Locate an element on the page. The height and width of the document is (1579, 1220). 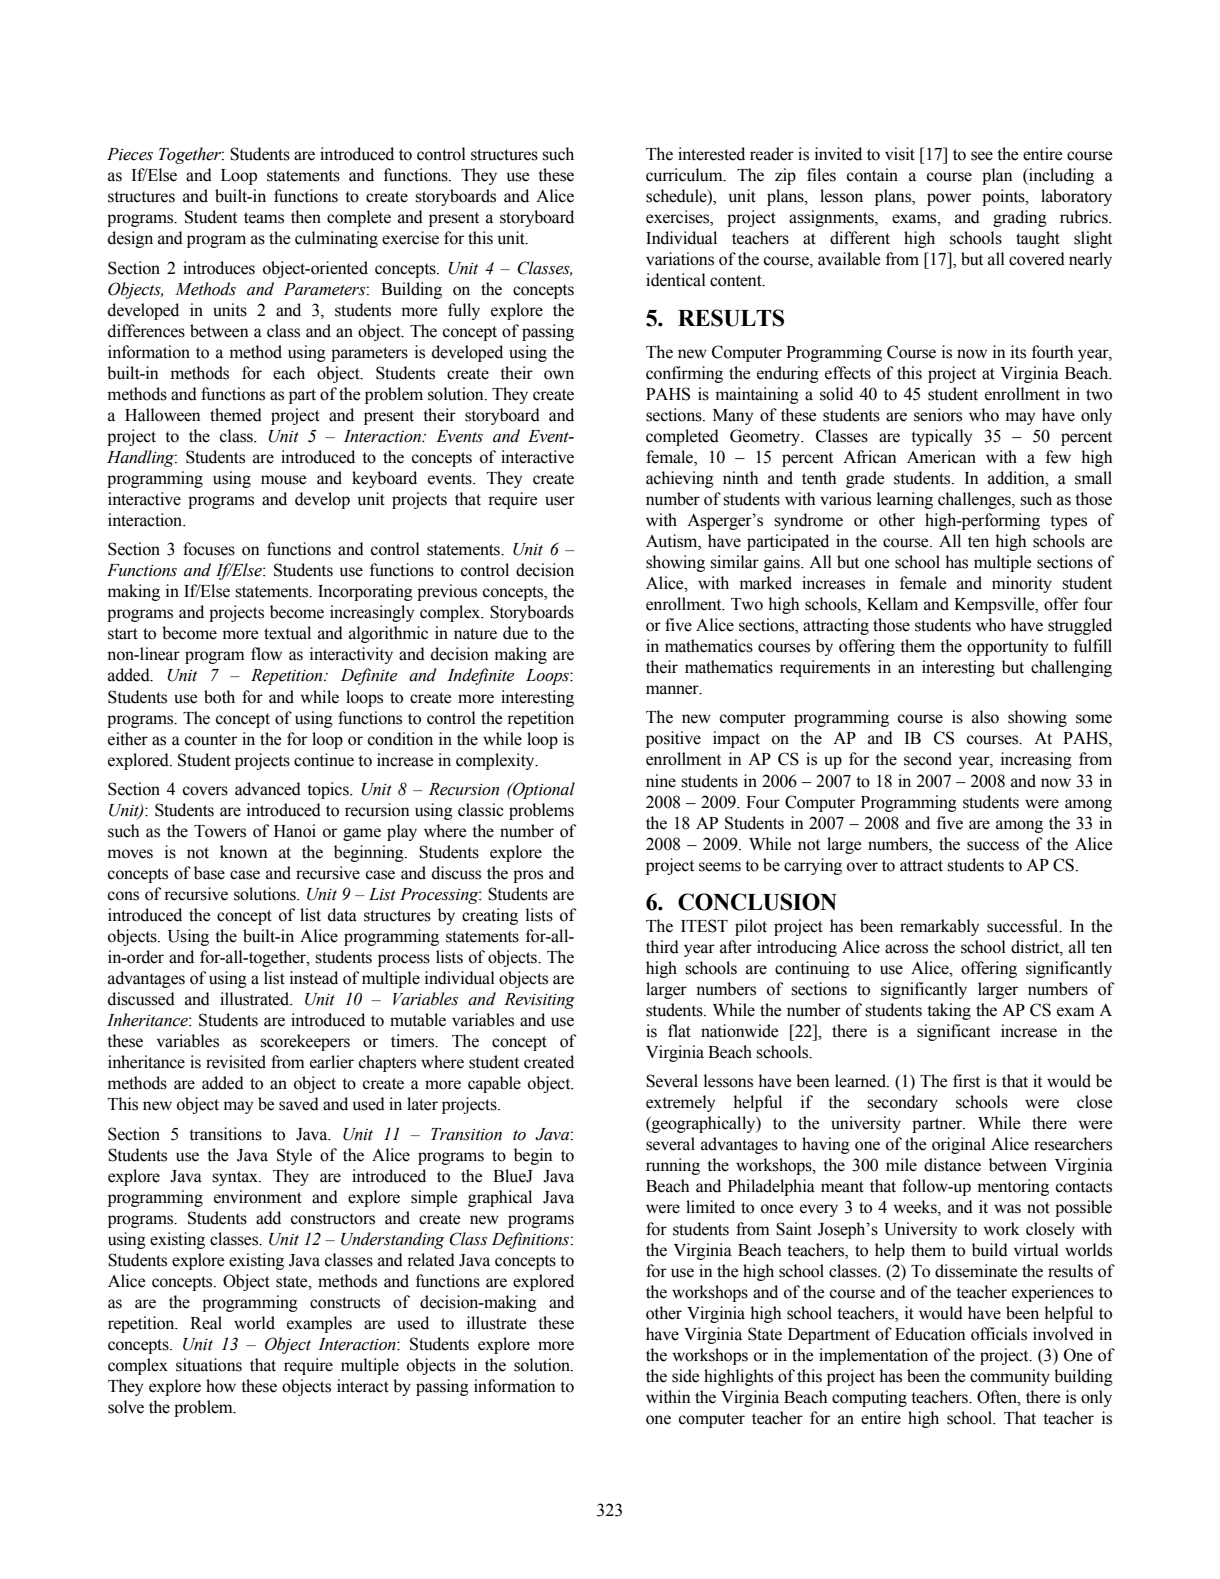
advanced is located at coordinates (268, 789).
